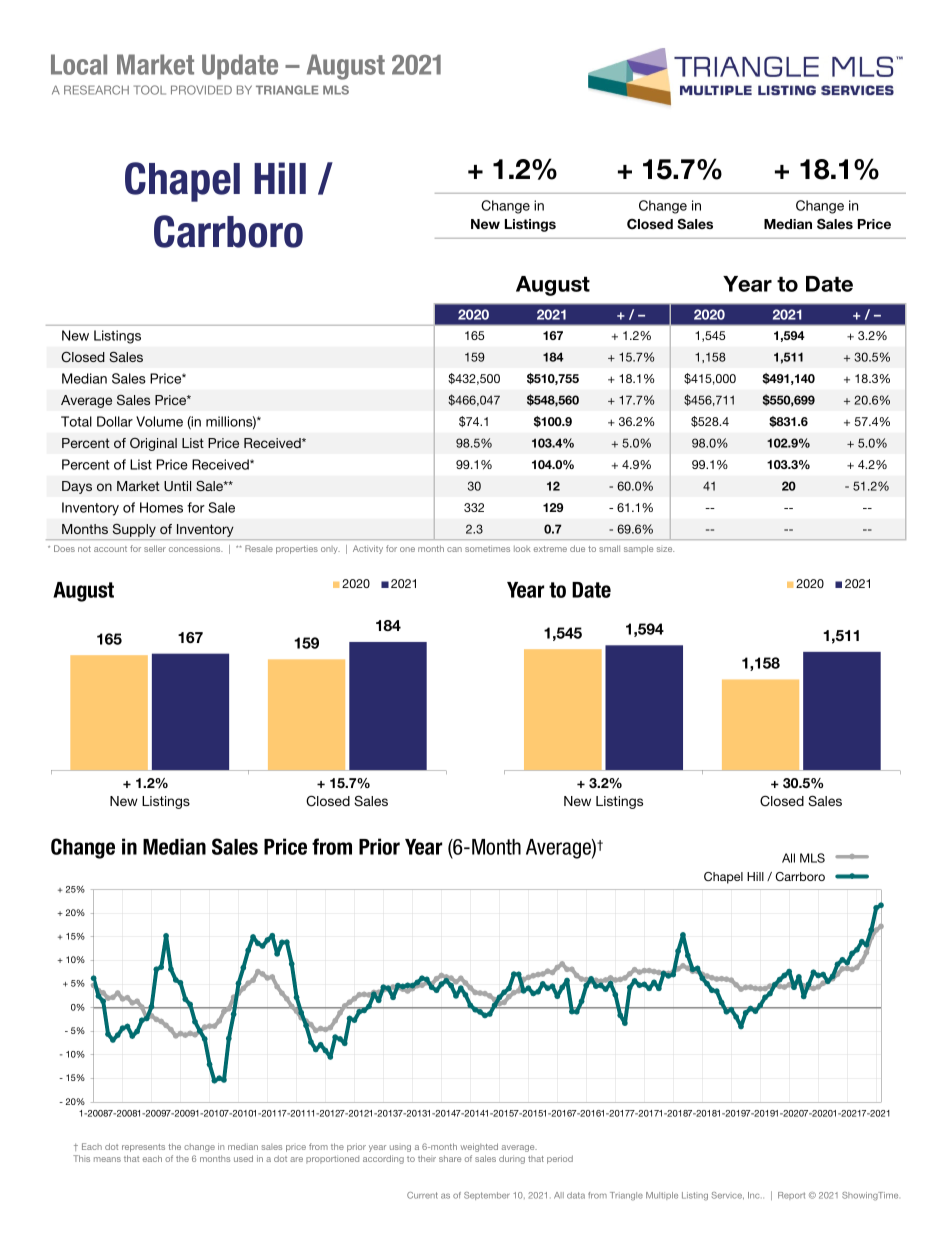 The width and height of the screenshot is (952, 1233). Describe the element at coordinates (368, 549) in the screenshot. I see `Activity` at that location.
